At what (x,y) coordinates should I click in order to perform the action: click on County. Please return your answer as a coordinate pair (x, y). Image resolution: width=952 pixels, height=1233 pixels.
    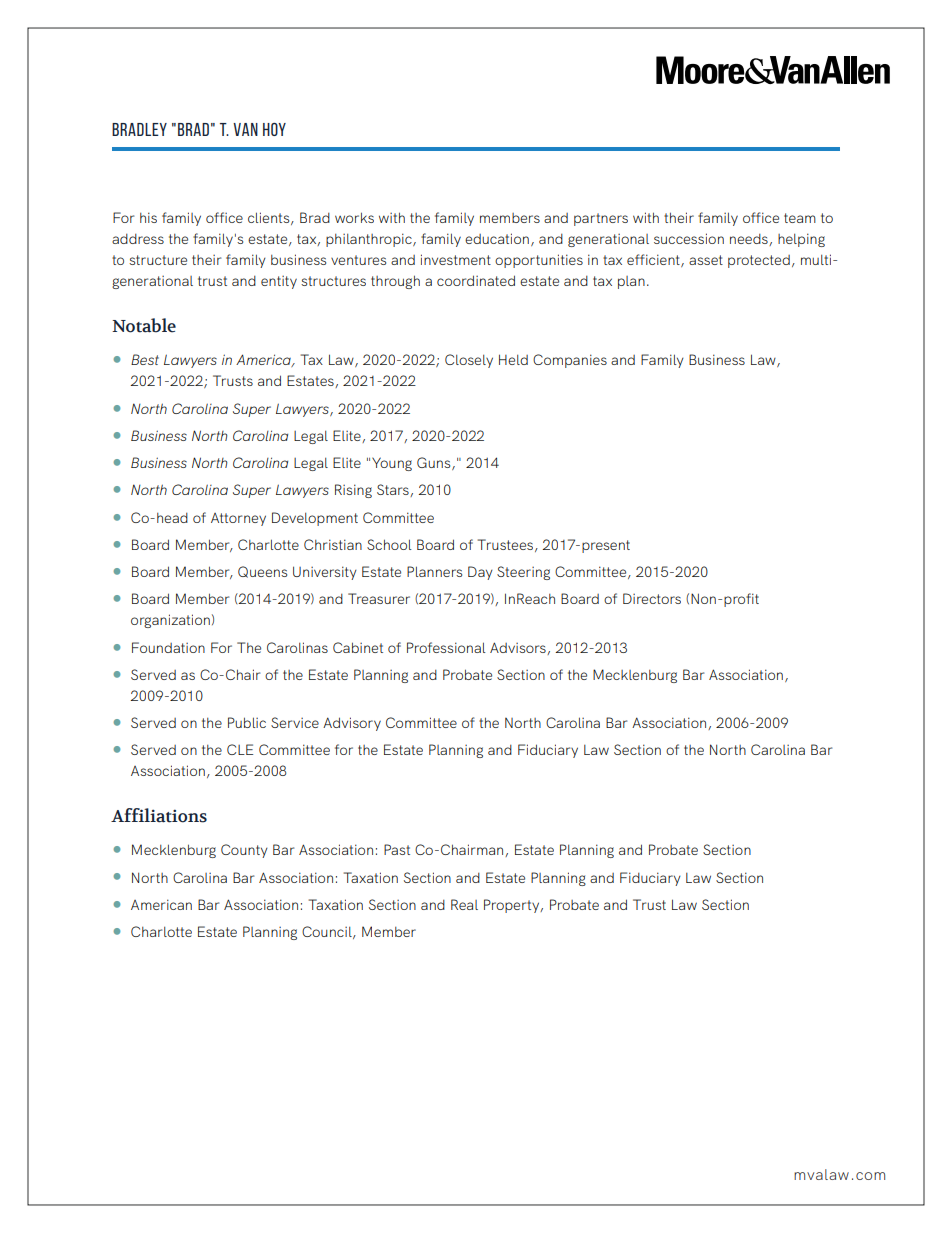
    Looking at the image, I should click on (244, 851).
